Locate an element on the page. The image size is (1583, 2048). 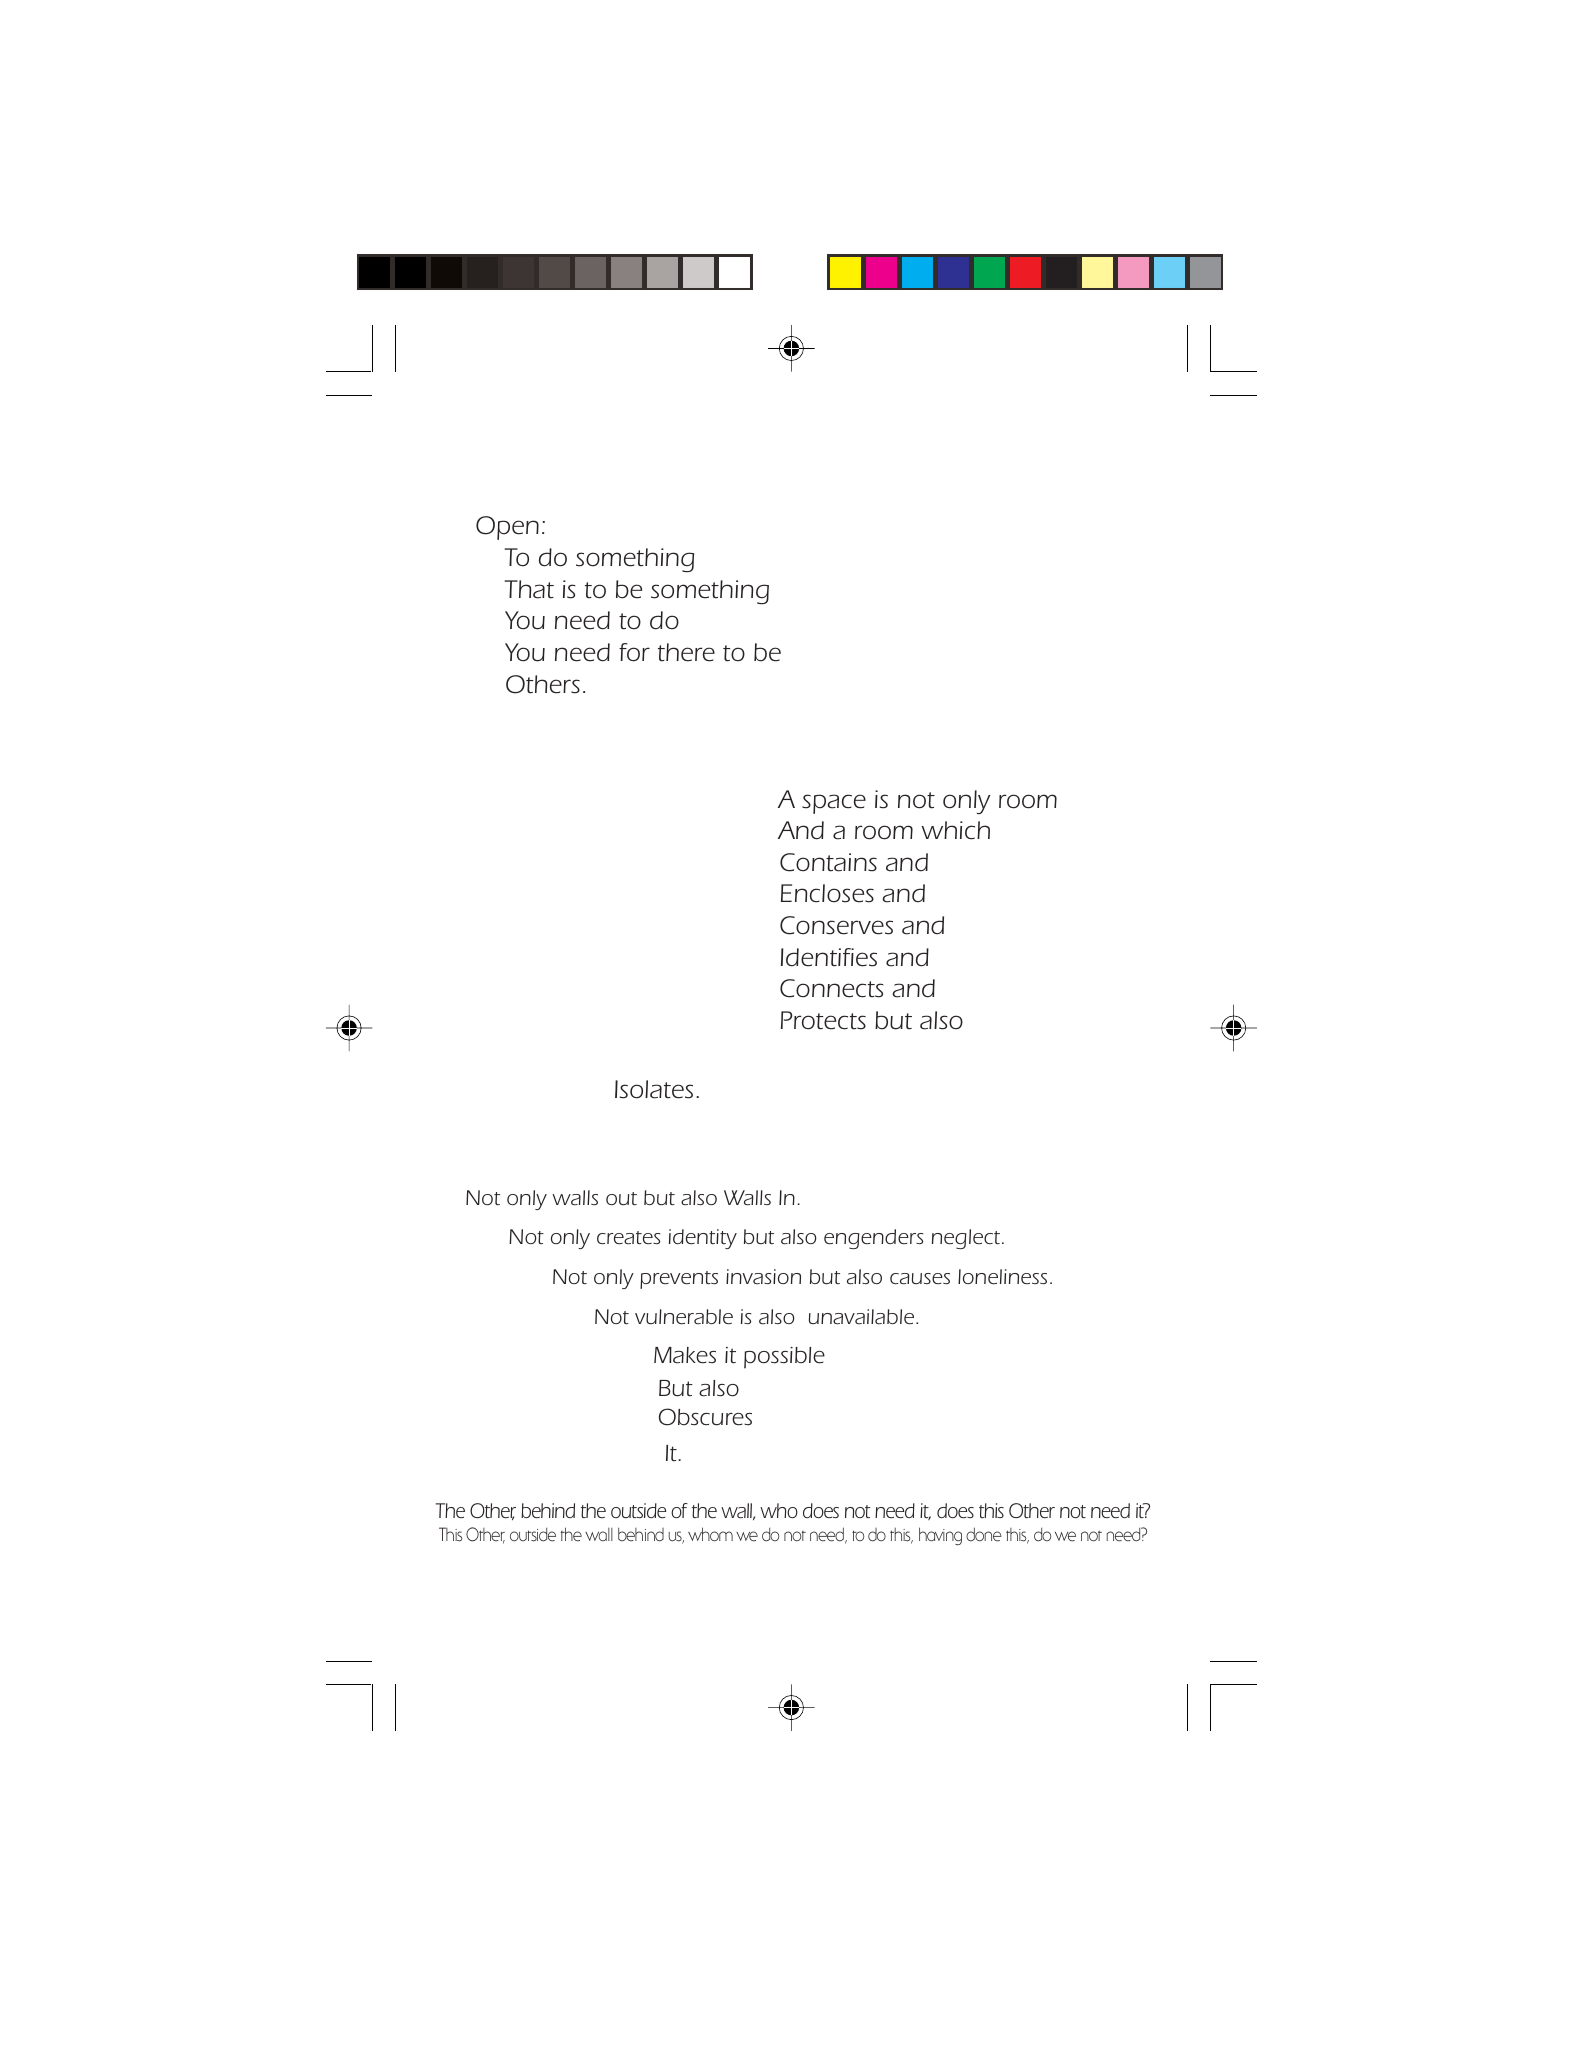
Connects is located at coordinates (832, 988).
